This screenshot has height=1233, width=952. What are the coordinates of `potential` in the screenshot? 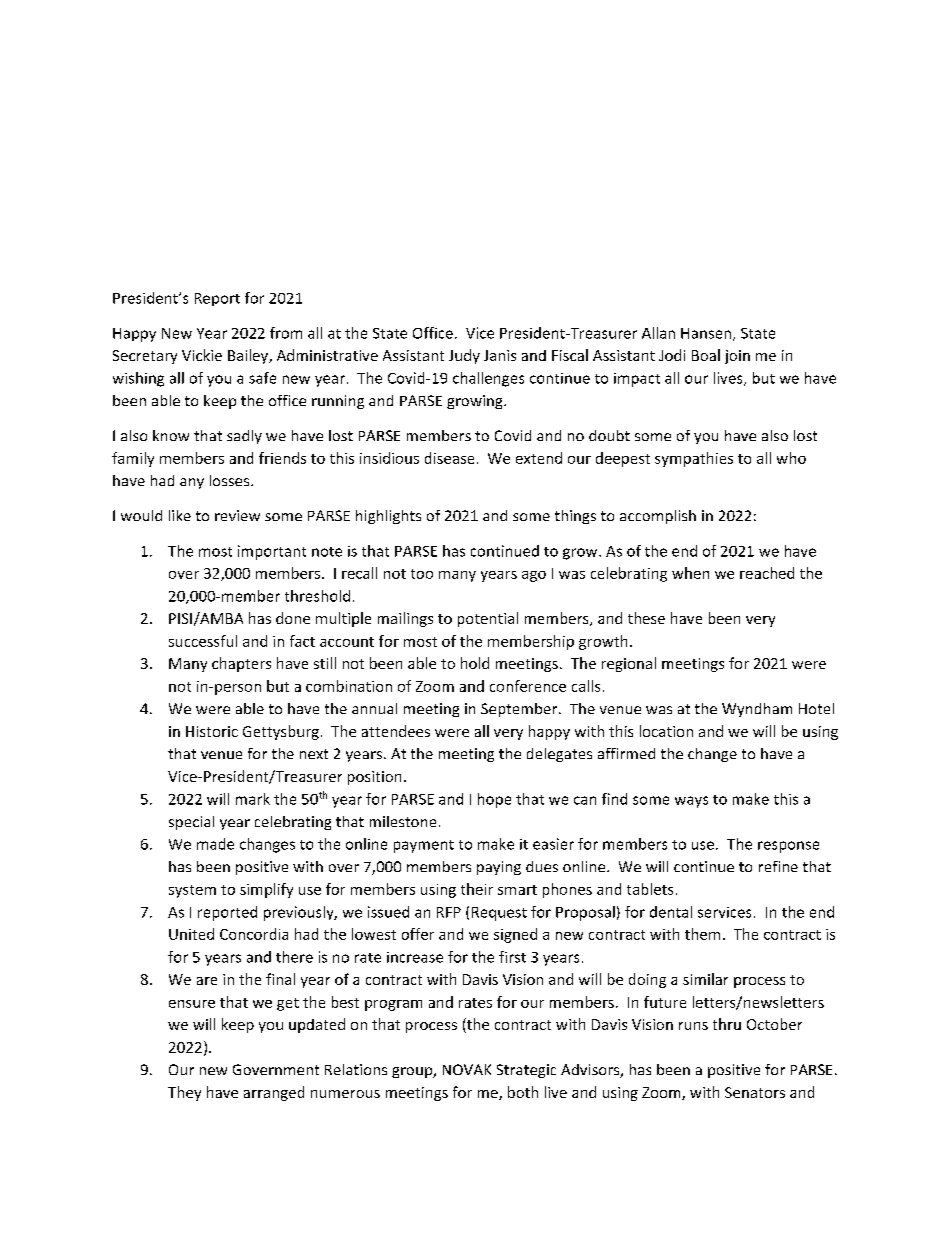 It's located at (488, 619).
